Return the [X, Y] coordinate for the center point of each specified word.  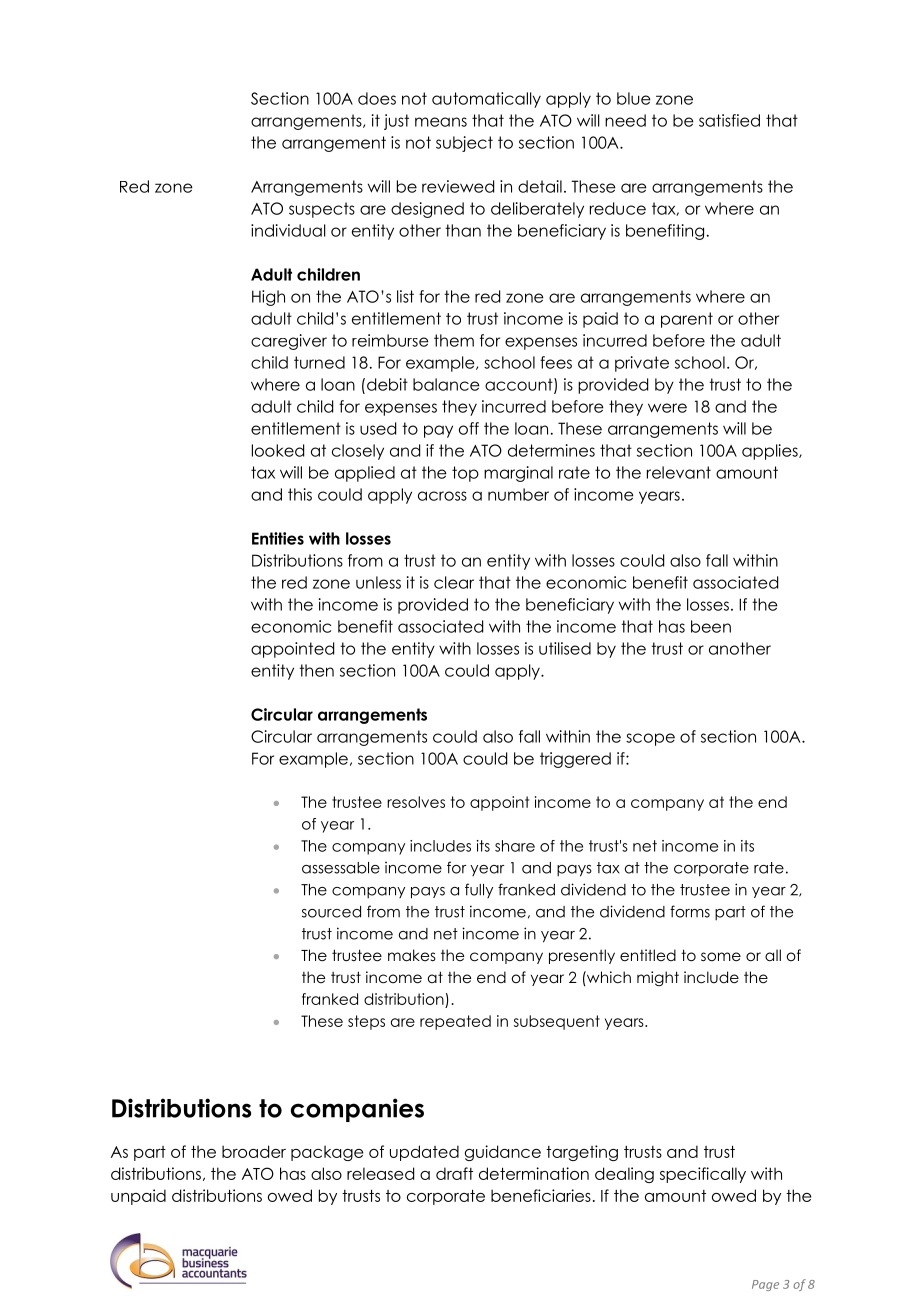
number [518, 494]
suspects [322, 210]
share [515, 846]
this [300, 494]
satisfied [729, 120]
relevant [679, 472]
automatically [486, 100]
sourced [331, 912]
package [327, 1153]
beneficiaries [541, 1195]
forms [690, 911]
